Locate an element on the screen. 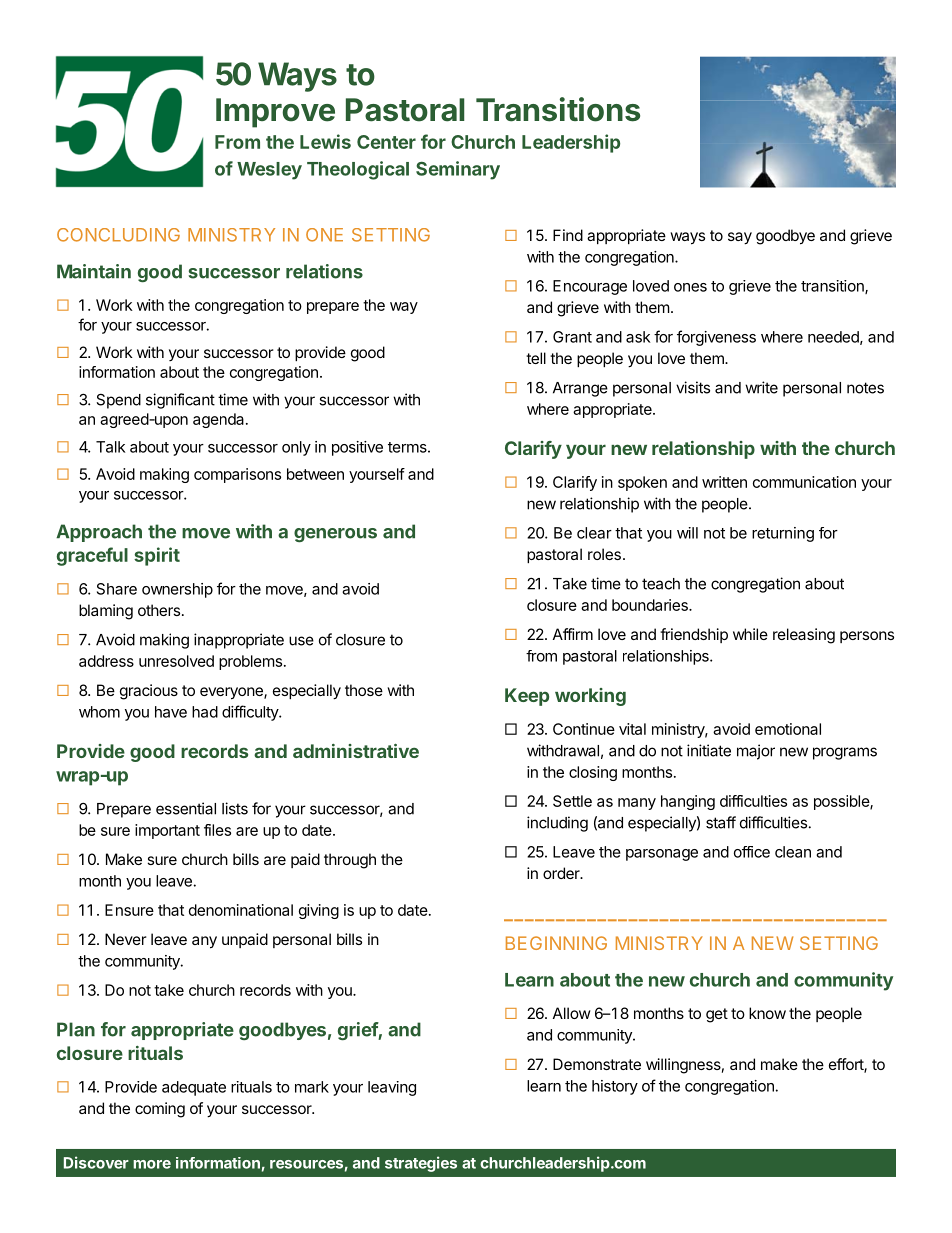 This screenshot has height=1233, width=952. coming is located at coordinates (160, 1110).
